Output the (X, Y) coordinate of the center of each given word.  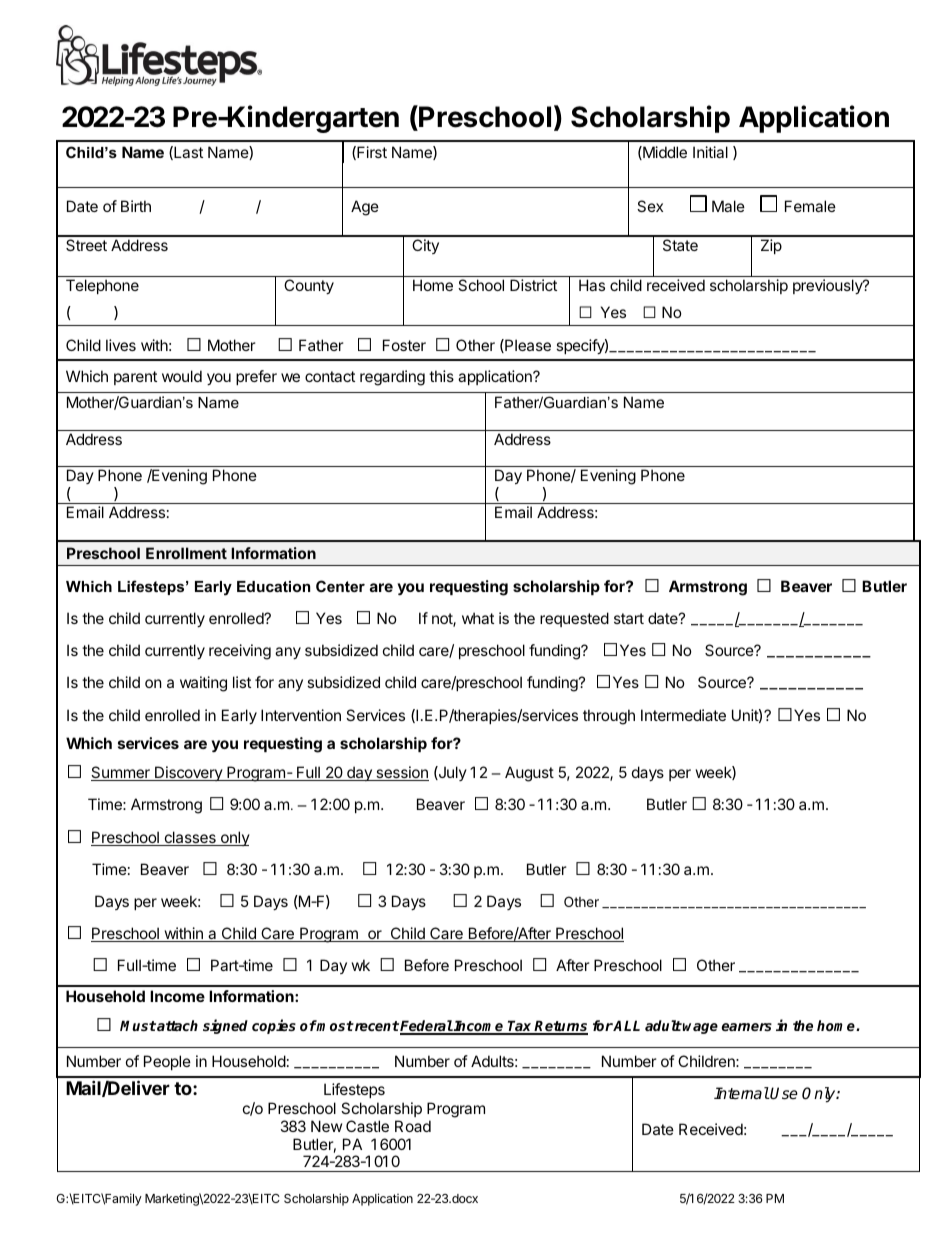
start (629, 618)
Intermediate (683, 715)
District (533, 285)
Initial (710, 152)
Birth (136, 206)
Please (527, 346)
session (401, 773)
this (441, 376)
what (478, 618)
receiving (240, 652)
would (182, 376)
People (167, 1062)
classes (190, 838)
